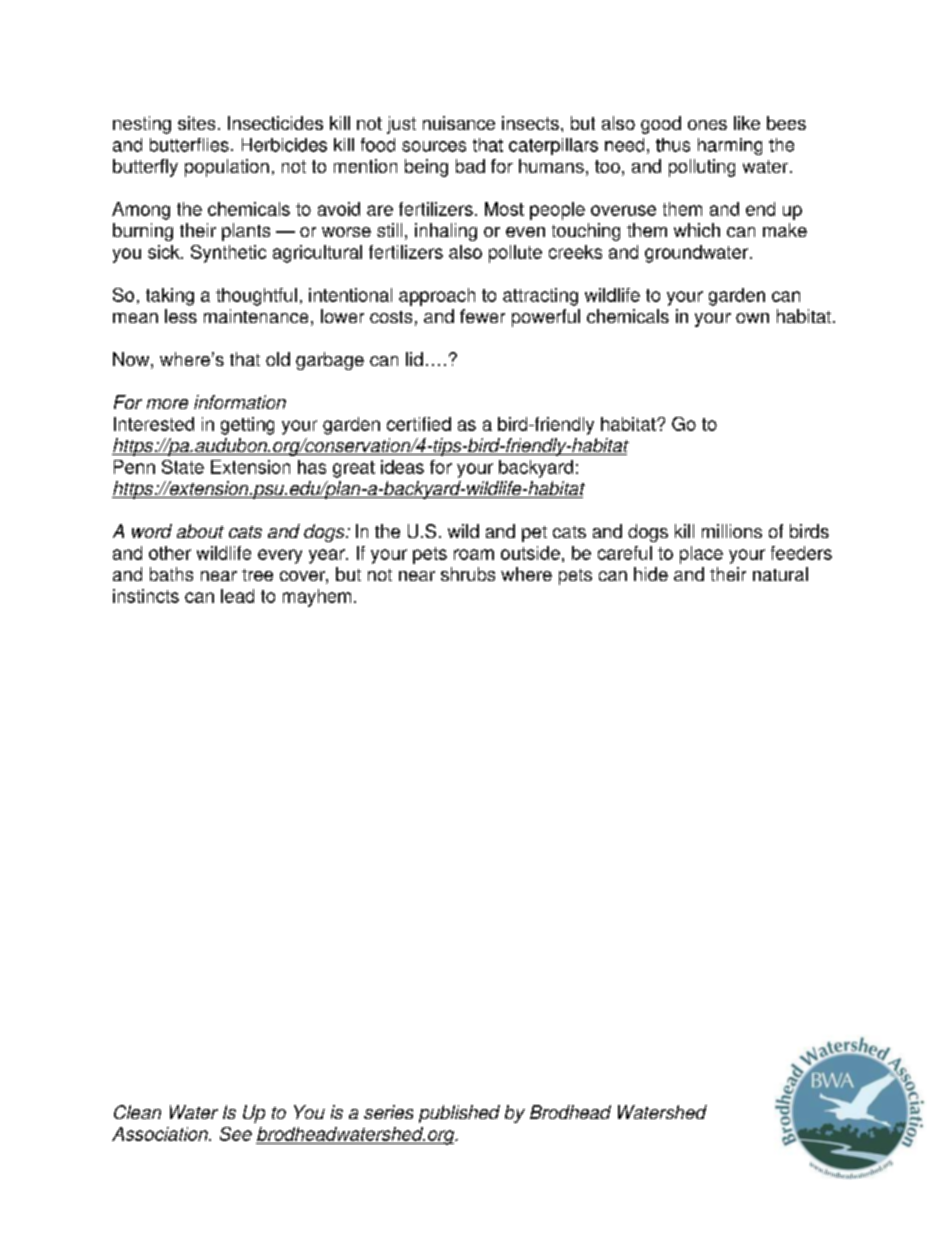  Describe the element at coordinates (236, 1134) in the screenshot. I see `See` at that location.
